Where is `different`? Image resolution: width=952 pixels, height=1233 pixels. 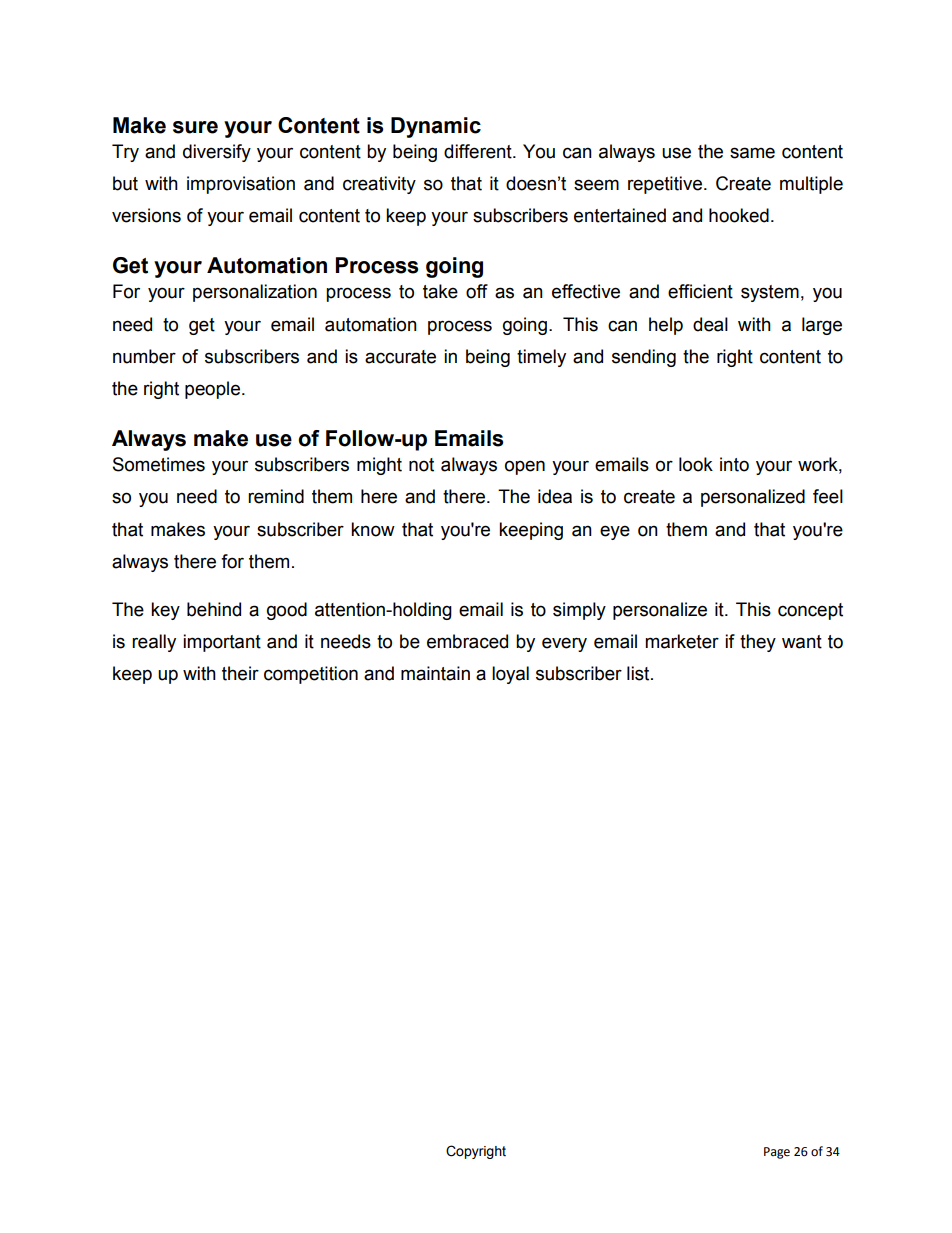
different is located at coordinates (479, 151).
